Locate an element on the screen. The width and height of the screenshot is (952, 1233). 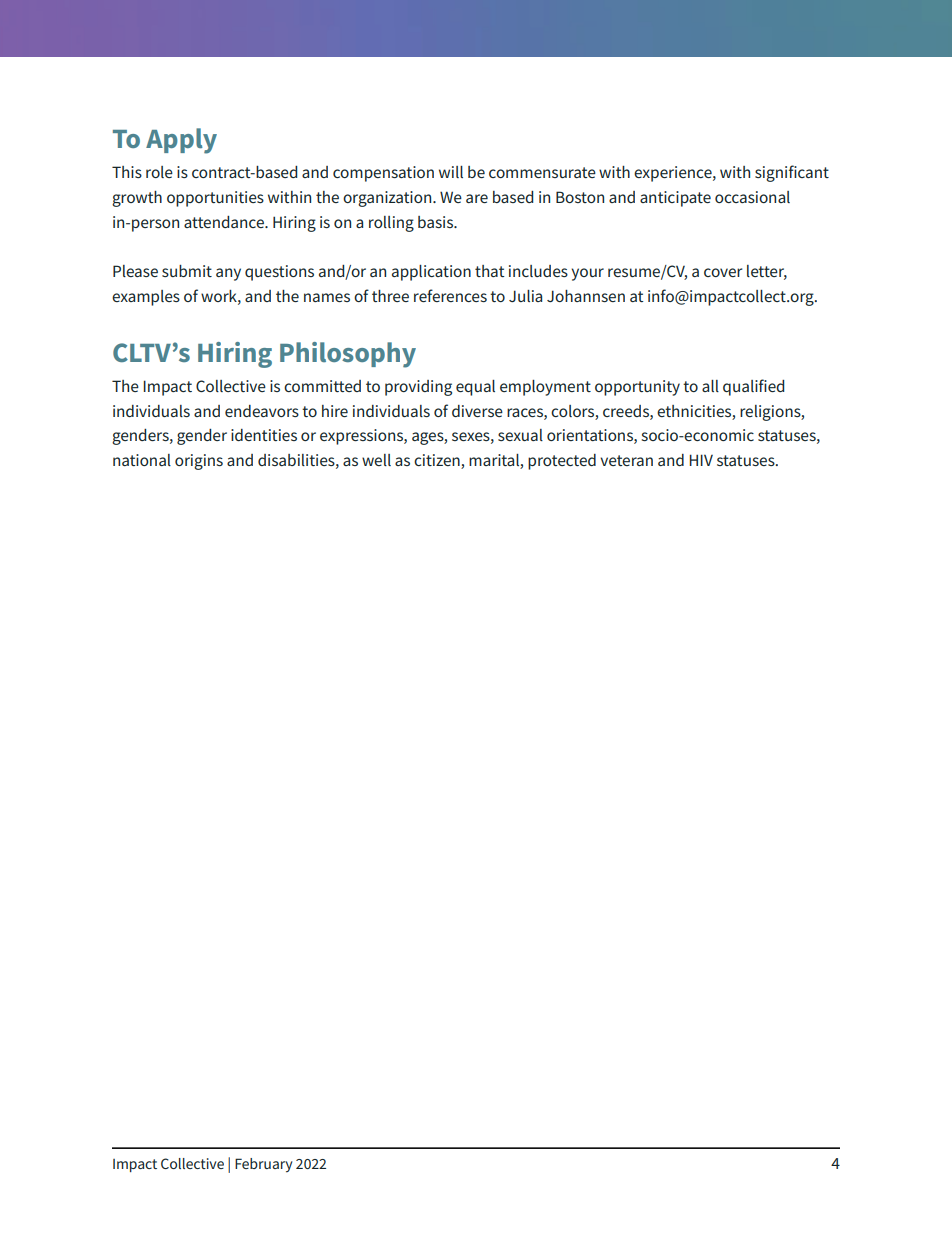
protected is located at coordinates (562, 462).
